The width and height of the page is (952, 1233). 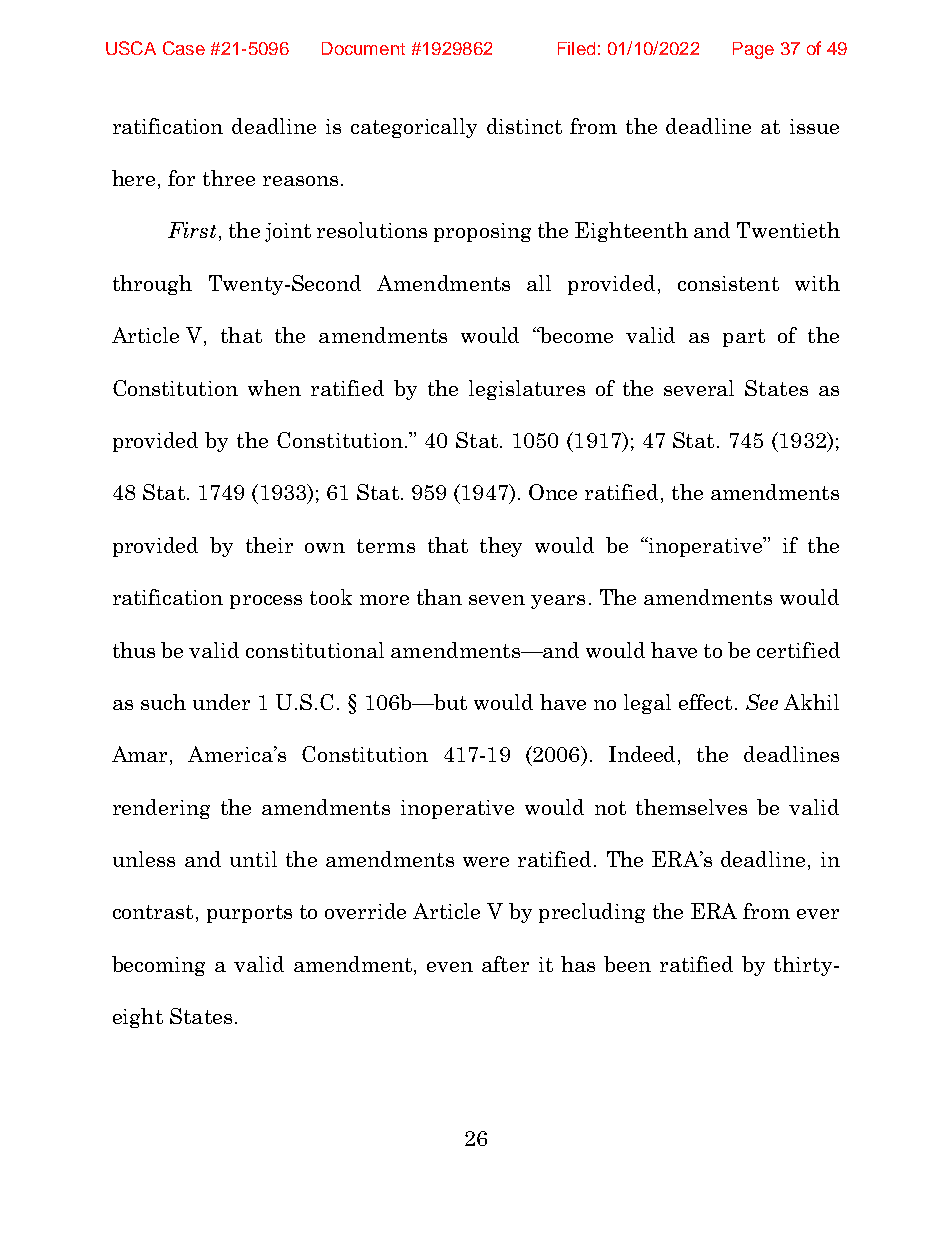 What do you see at coordinates (439, 597) in the page?
I see `than` at bounding box center [439, 597].
